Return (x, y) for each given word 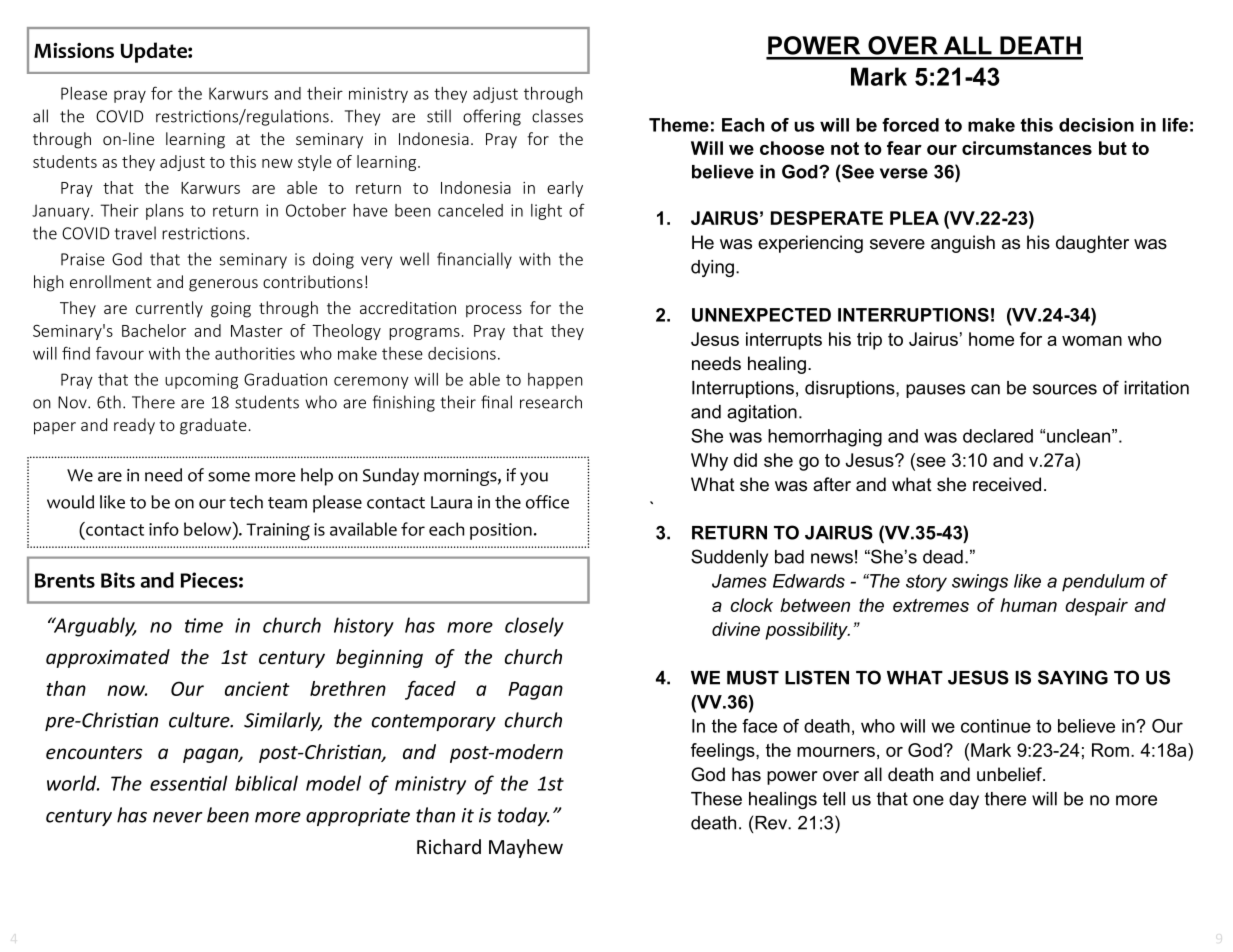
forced (910, 125)
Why (709, 462)
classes (557, 116)
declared (998, 436)
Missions (74, 50)
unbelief (1011, 774)
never (178, 817)
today (523, 816)
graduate (213, 426)
